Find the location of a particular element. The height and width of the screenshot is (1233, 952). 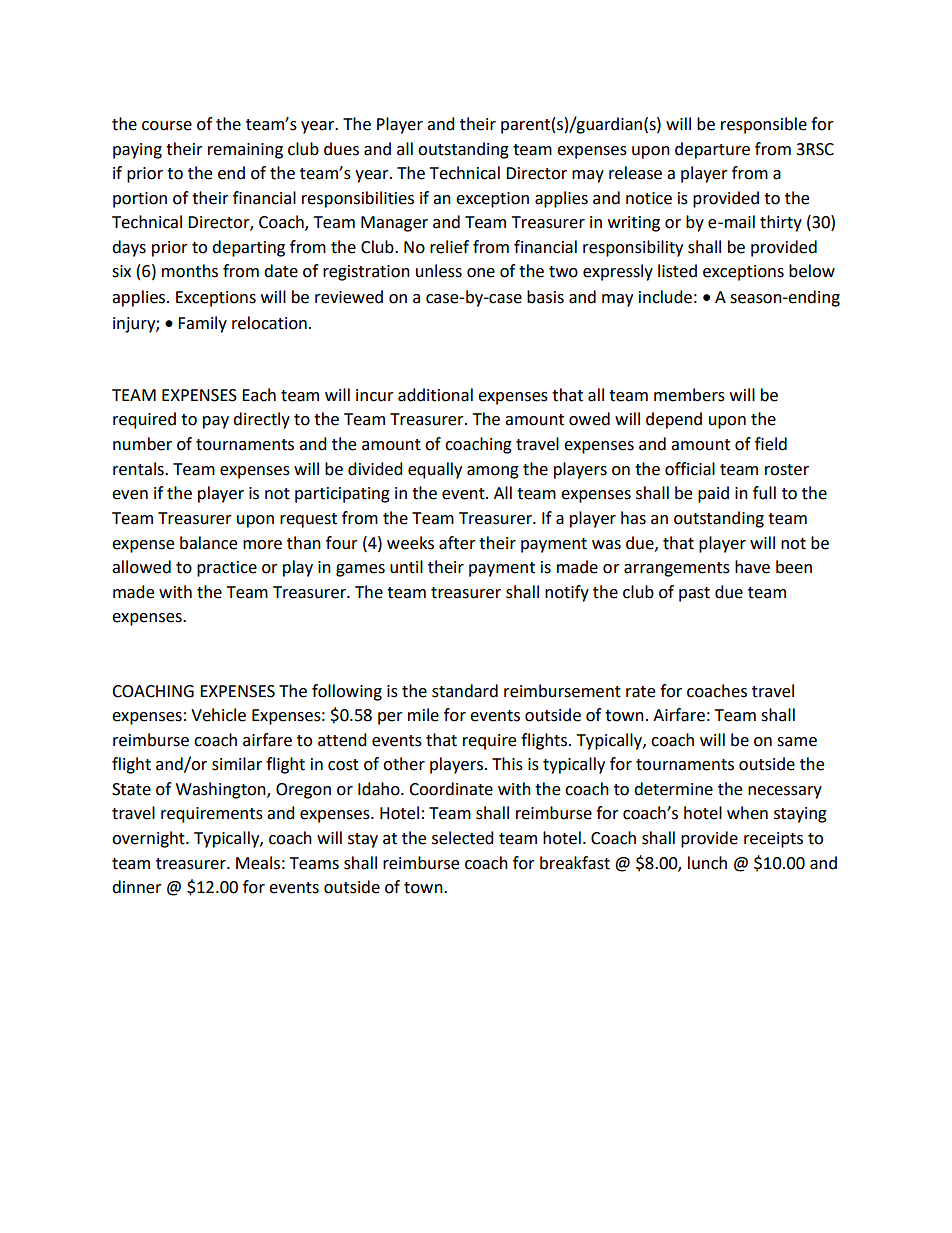

among is located at coordinates (493, 472).
